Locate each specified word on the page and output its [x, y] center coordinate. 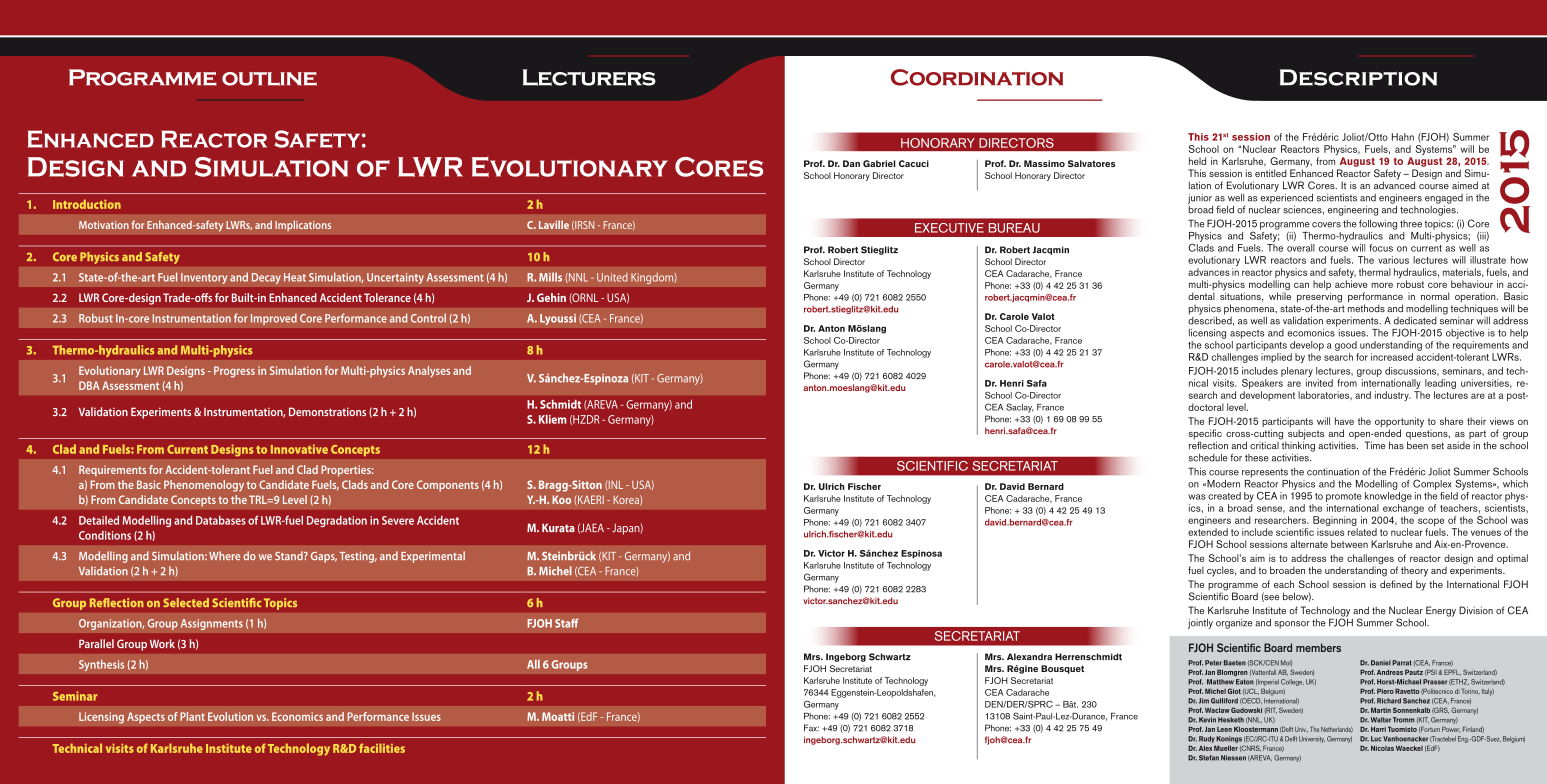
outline [269, 79]
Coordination [977, 77]
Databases [221, 520]
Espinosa [921, 554]
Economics [297, 716]
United [612, 277]
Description [1358, 77]
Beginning [1335, 522]
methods [1366, 307]
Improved [274, 319]
